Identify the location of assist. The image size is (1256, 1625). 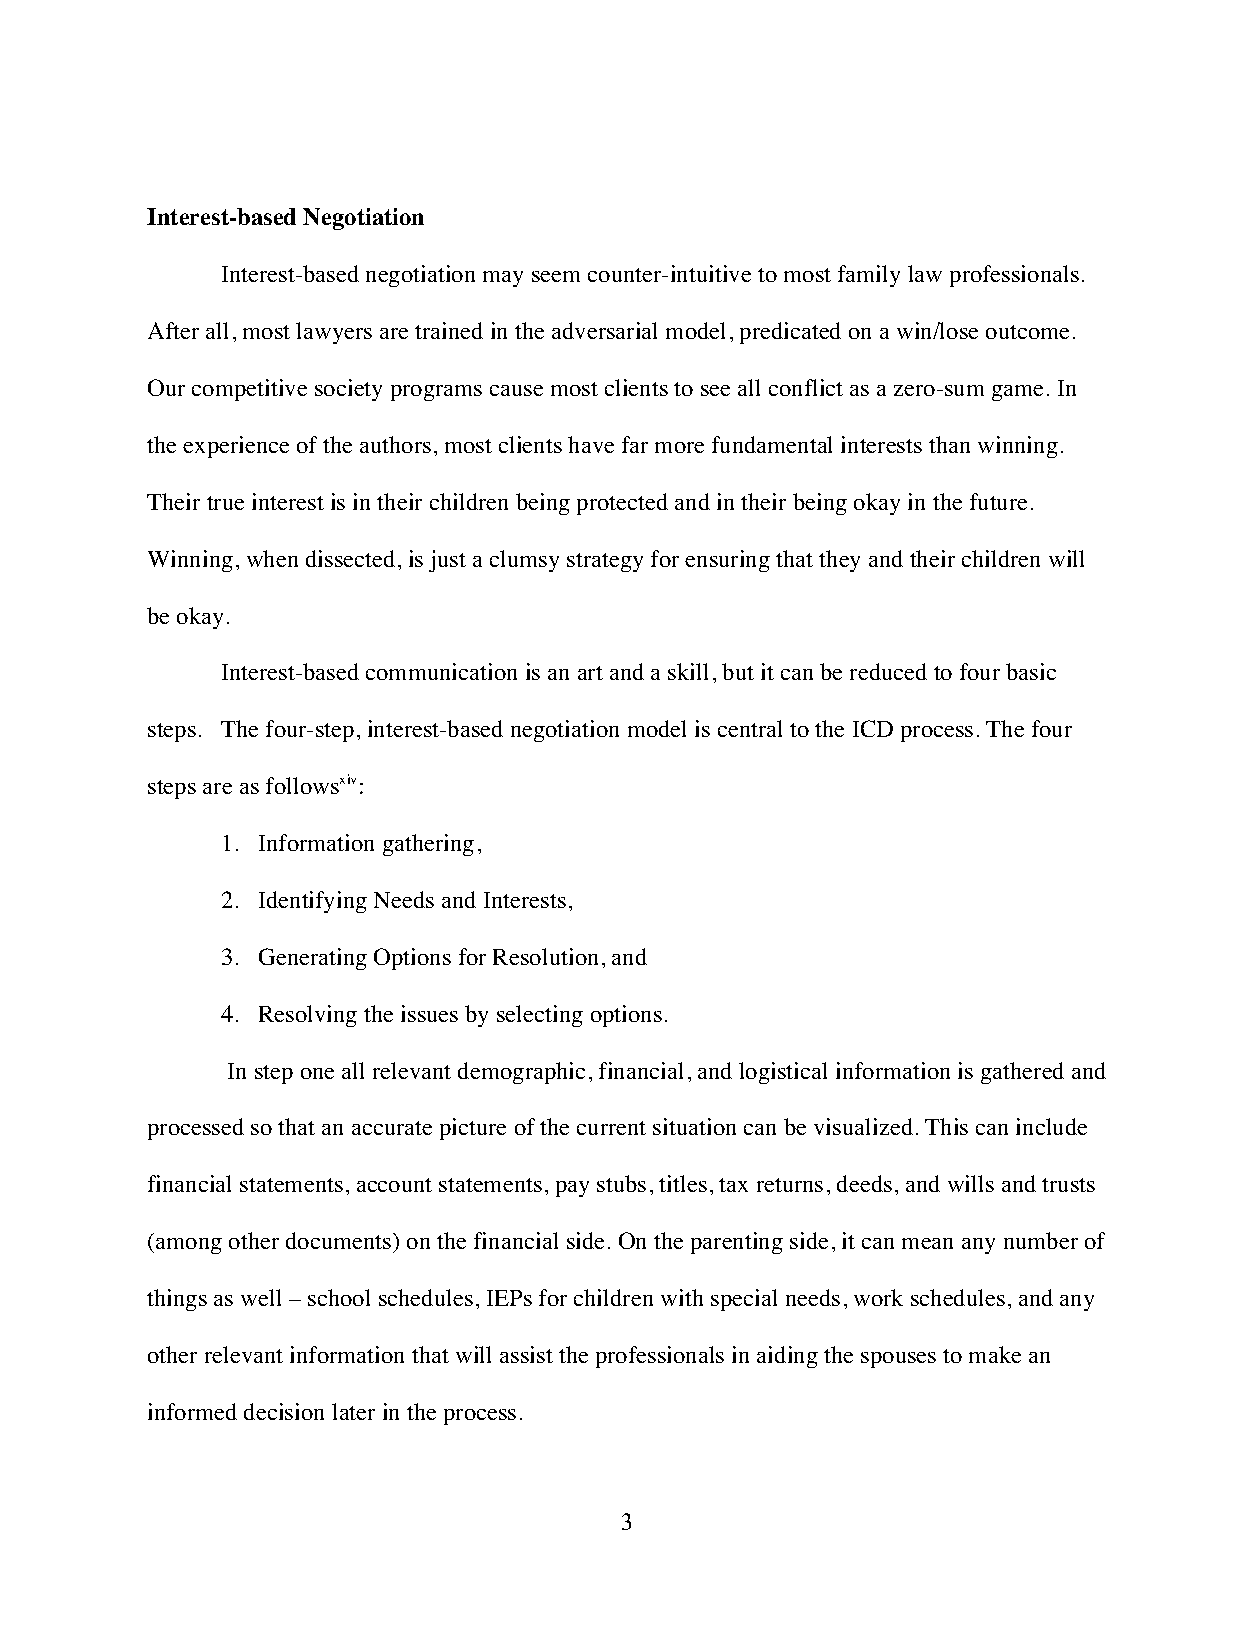
(526, 1354).
